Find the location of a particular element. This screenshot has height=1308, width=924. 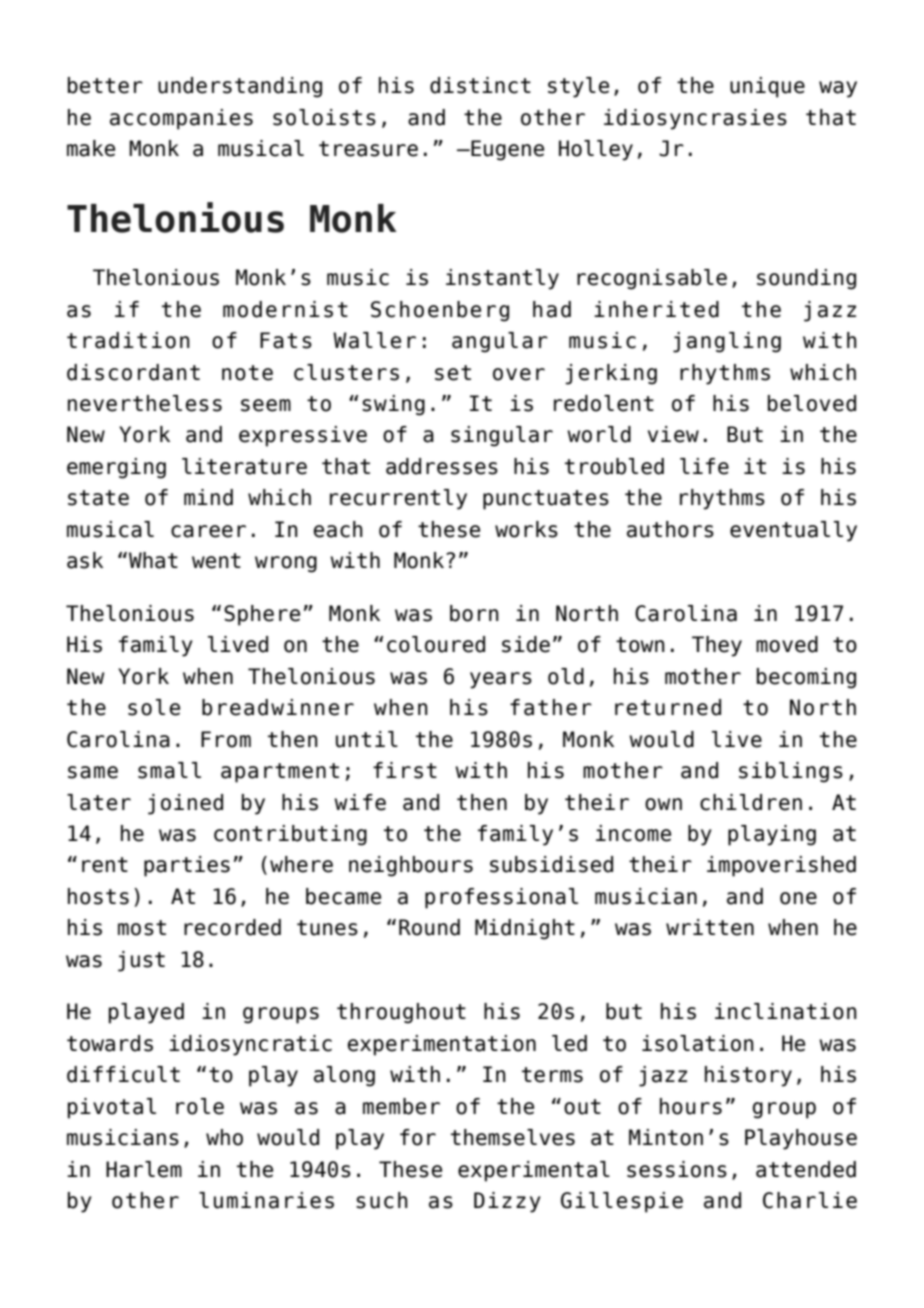

written is located at coordinates (710, 927).
